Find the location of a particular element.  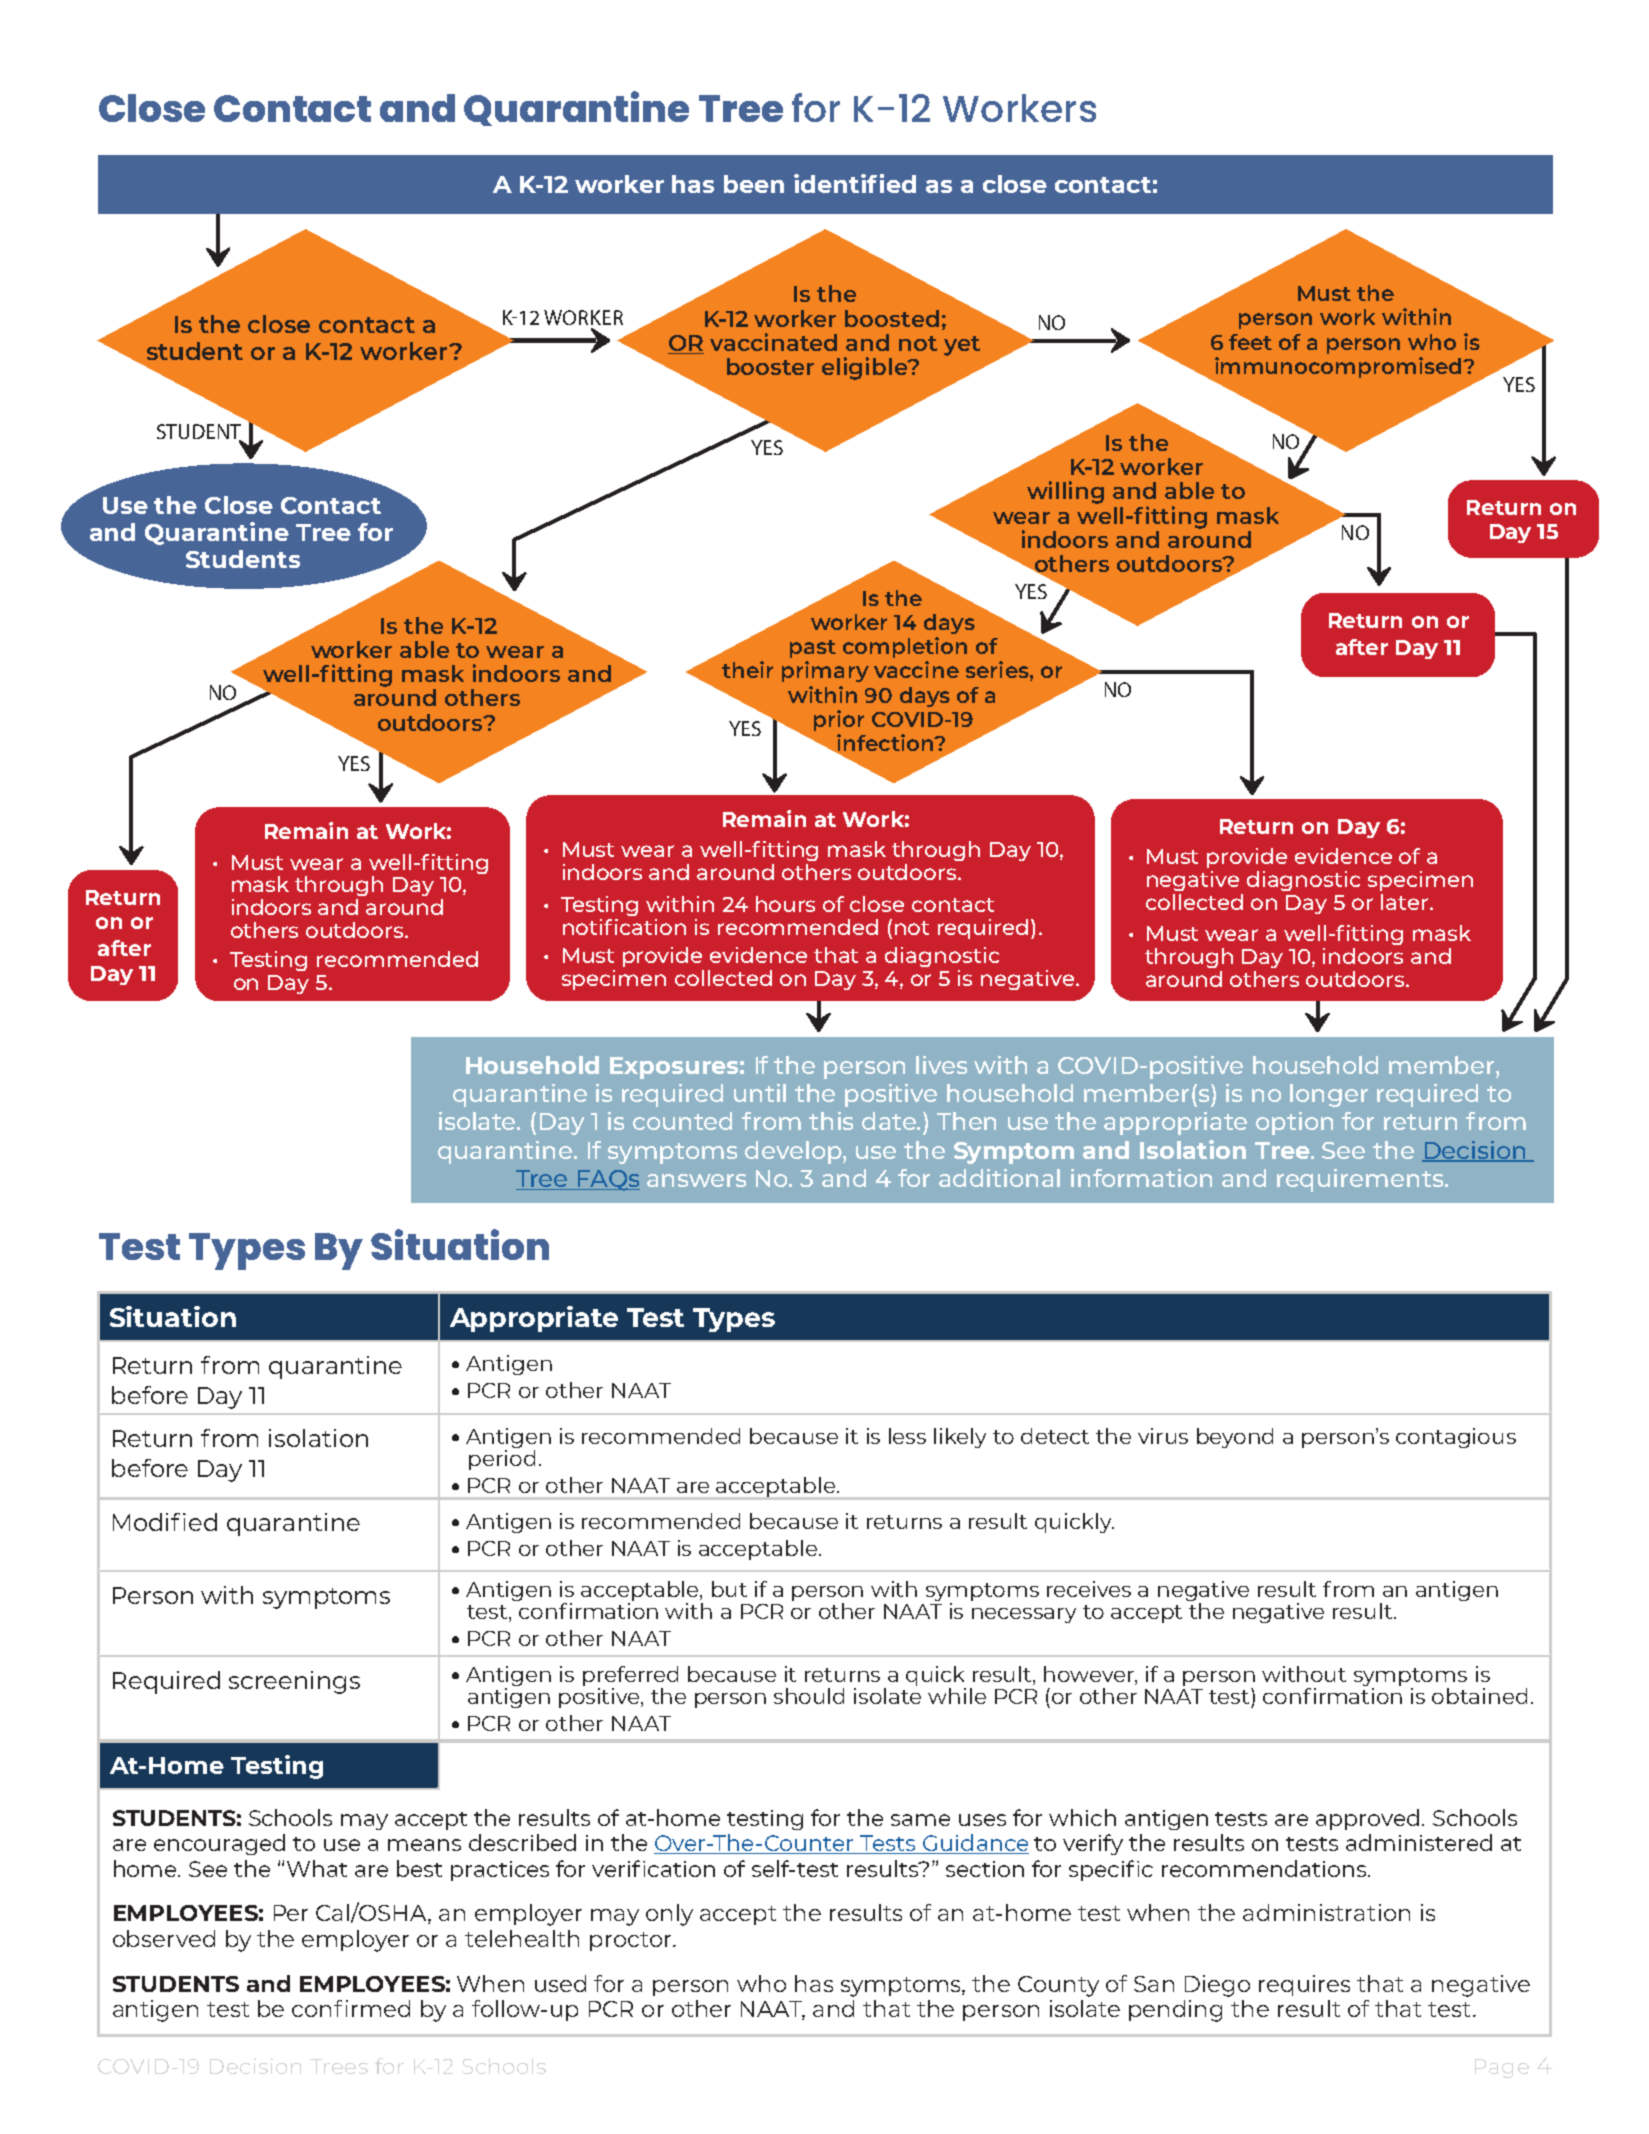

longer is located at coordinates (1329, 1095).
